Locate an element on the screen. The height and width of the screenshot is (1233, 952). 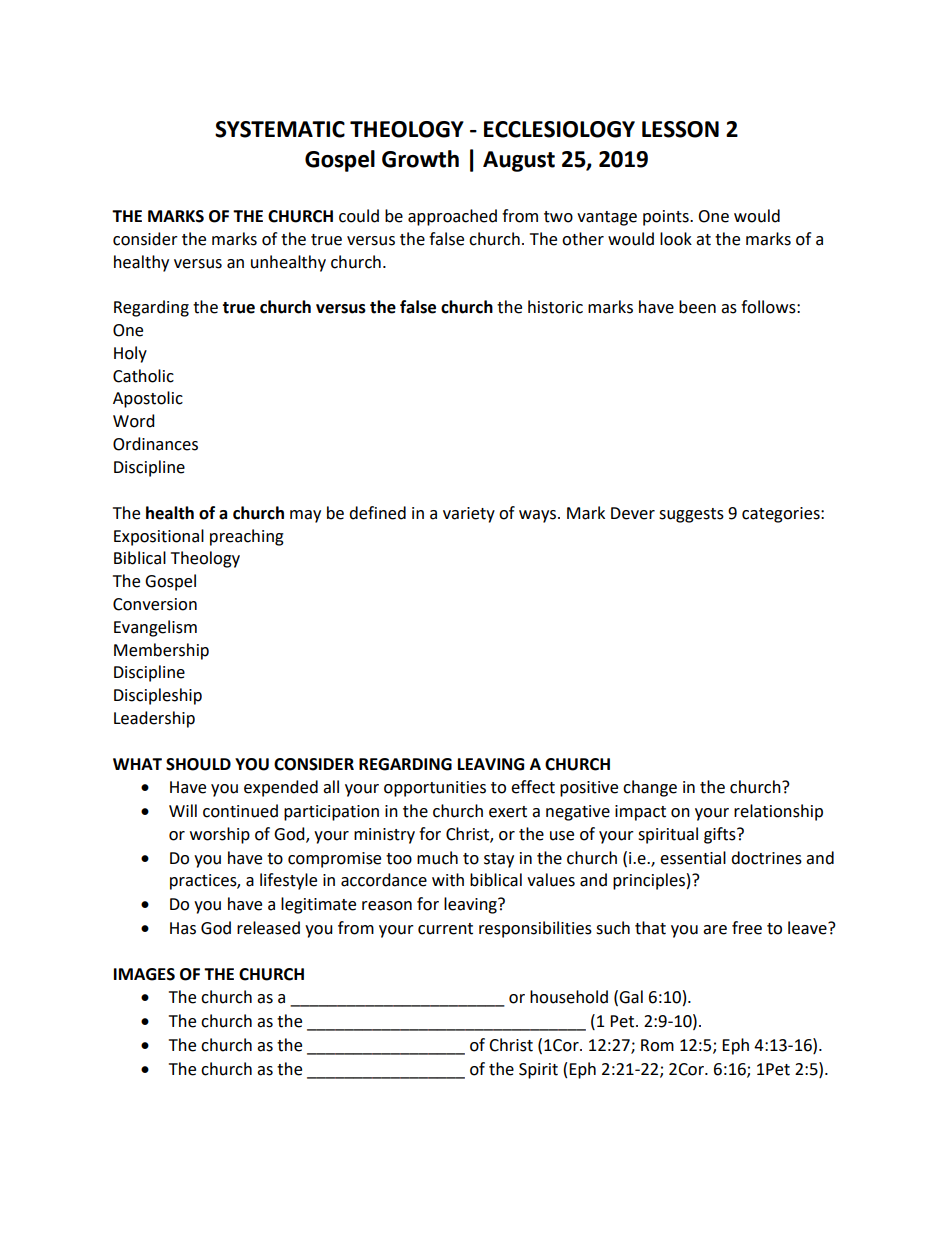
variety is located at coordinates (469, 515).
